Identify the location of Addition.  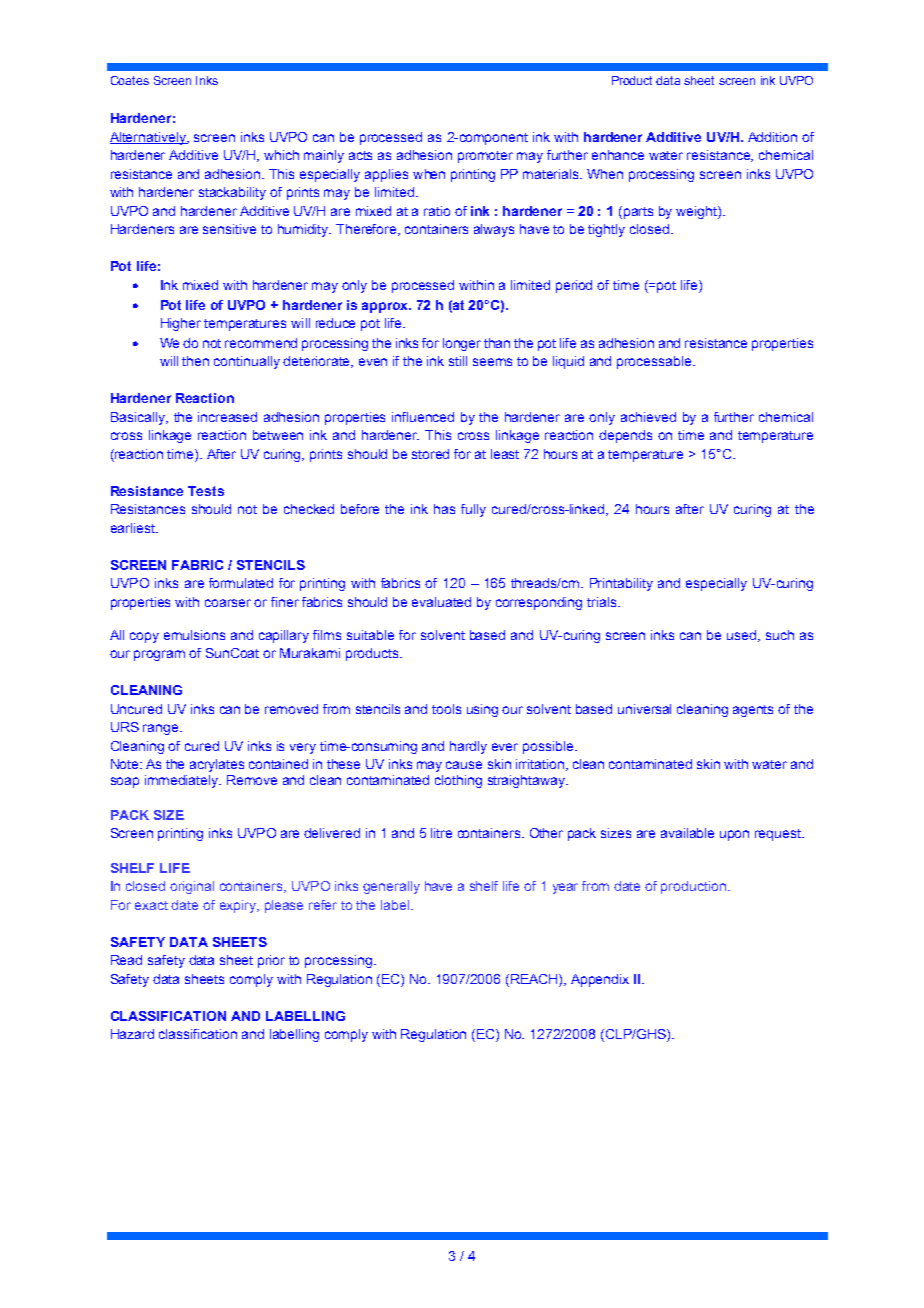
(772, 137).
